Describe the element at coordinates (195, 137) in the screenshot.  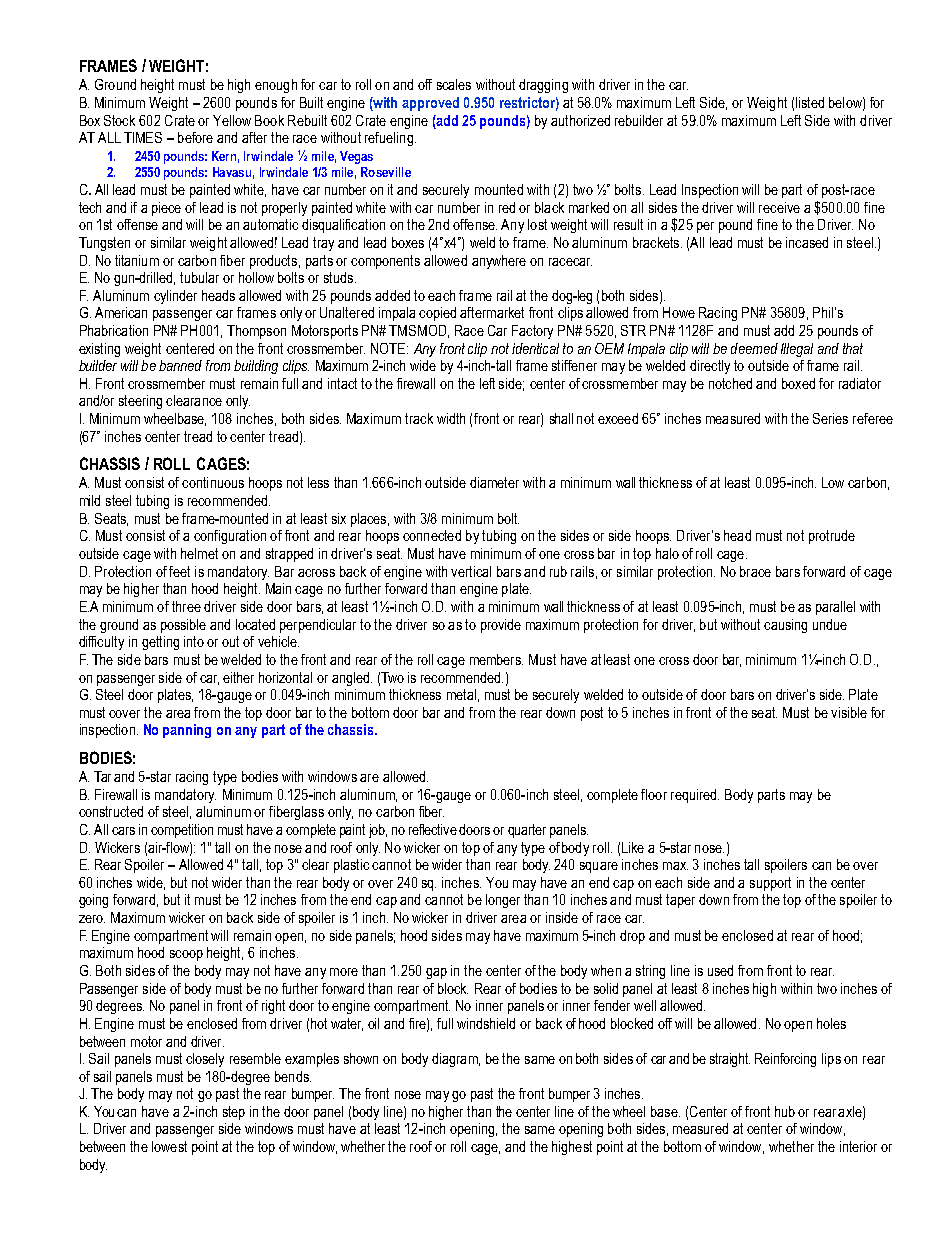
I see `before` at that location.
